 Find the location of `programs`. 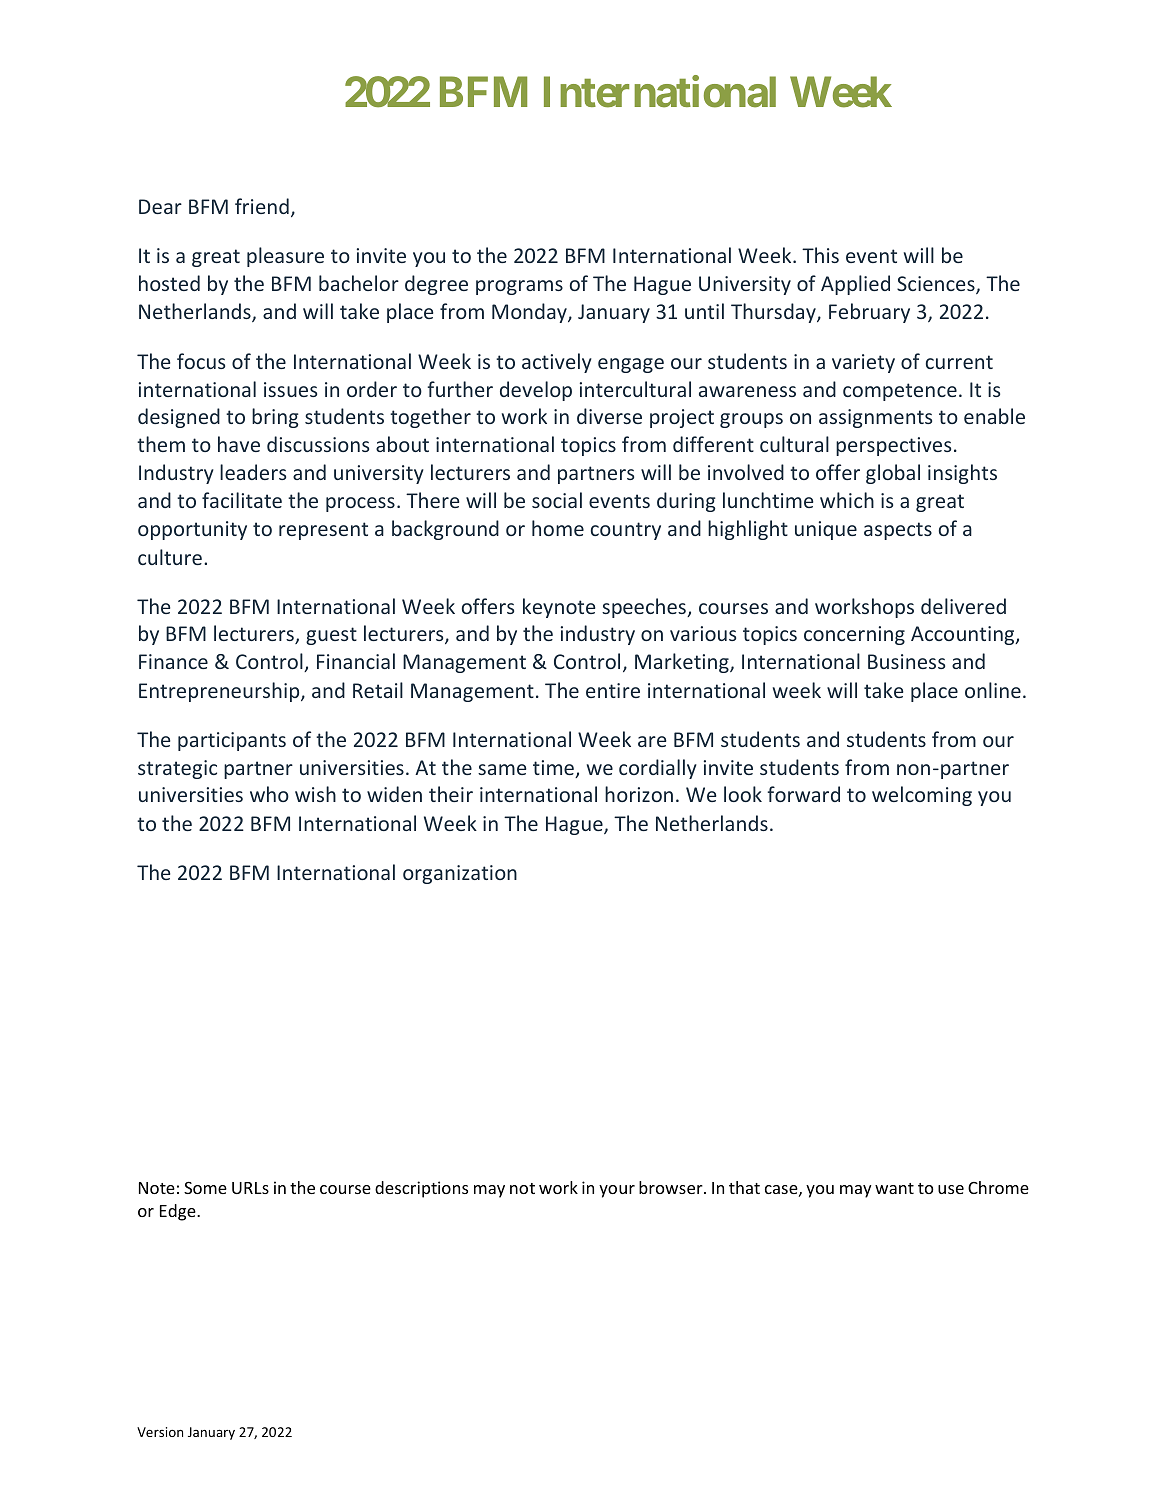

programs is located at coordinates (519, 287).
